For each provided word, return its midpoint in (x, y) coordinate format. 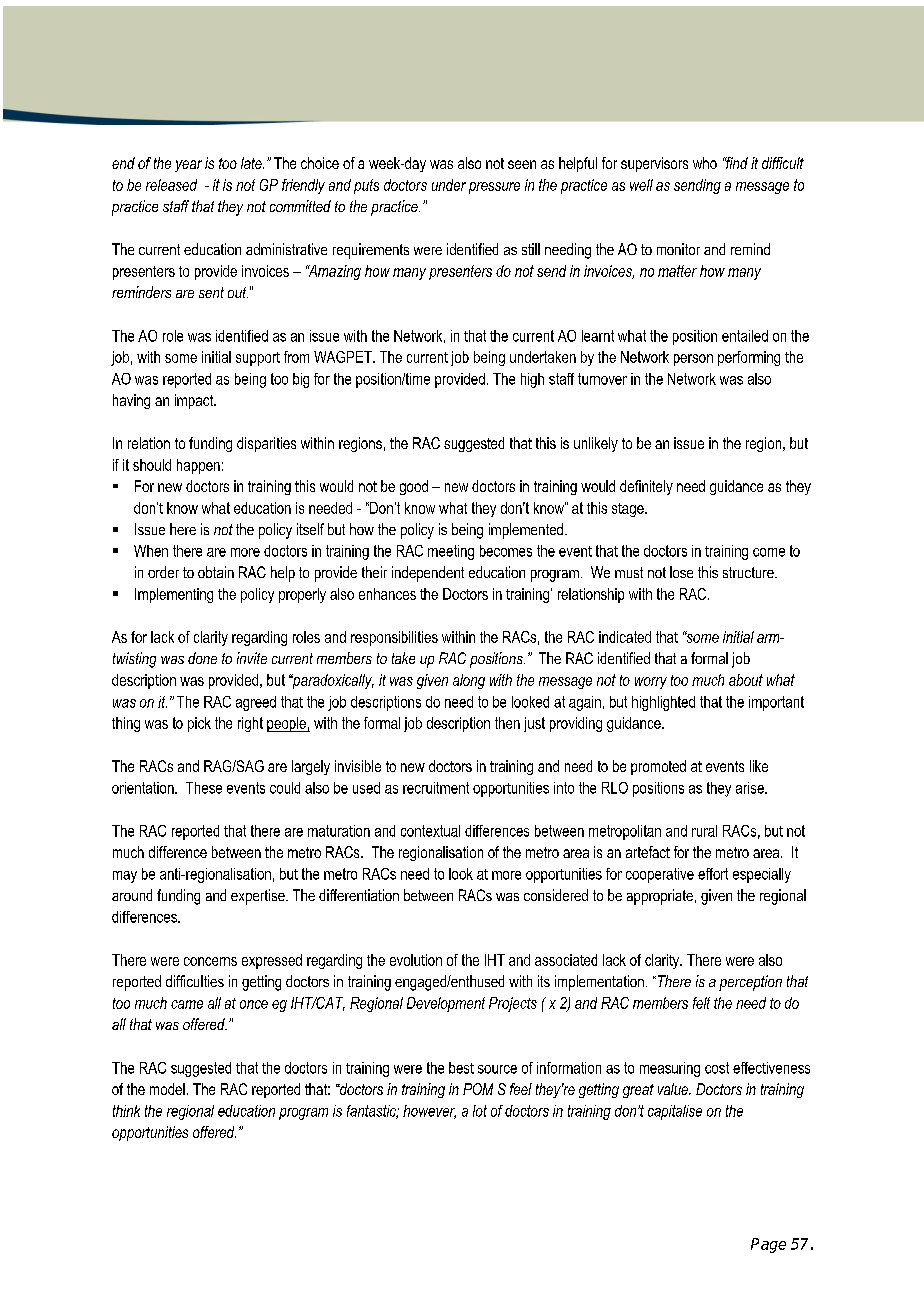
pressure (494, 188)
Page (768, 1245)
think (126, 1111)
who (705, 163)
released (171, 185)
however (429, 1112)
